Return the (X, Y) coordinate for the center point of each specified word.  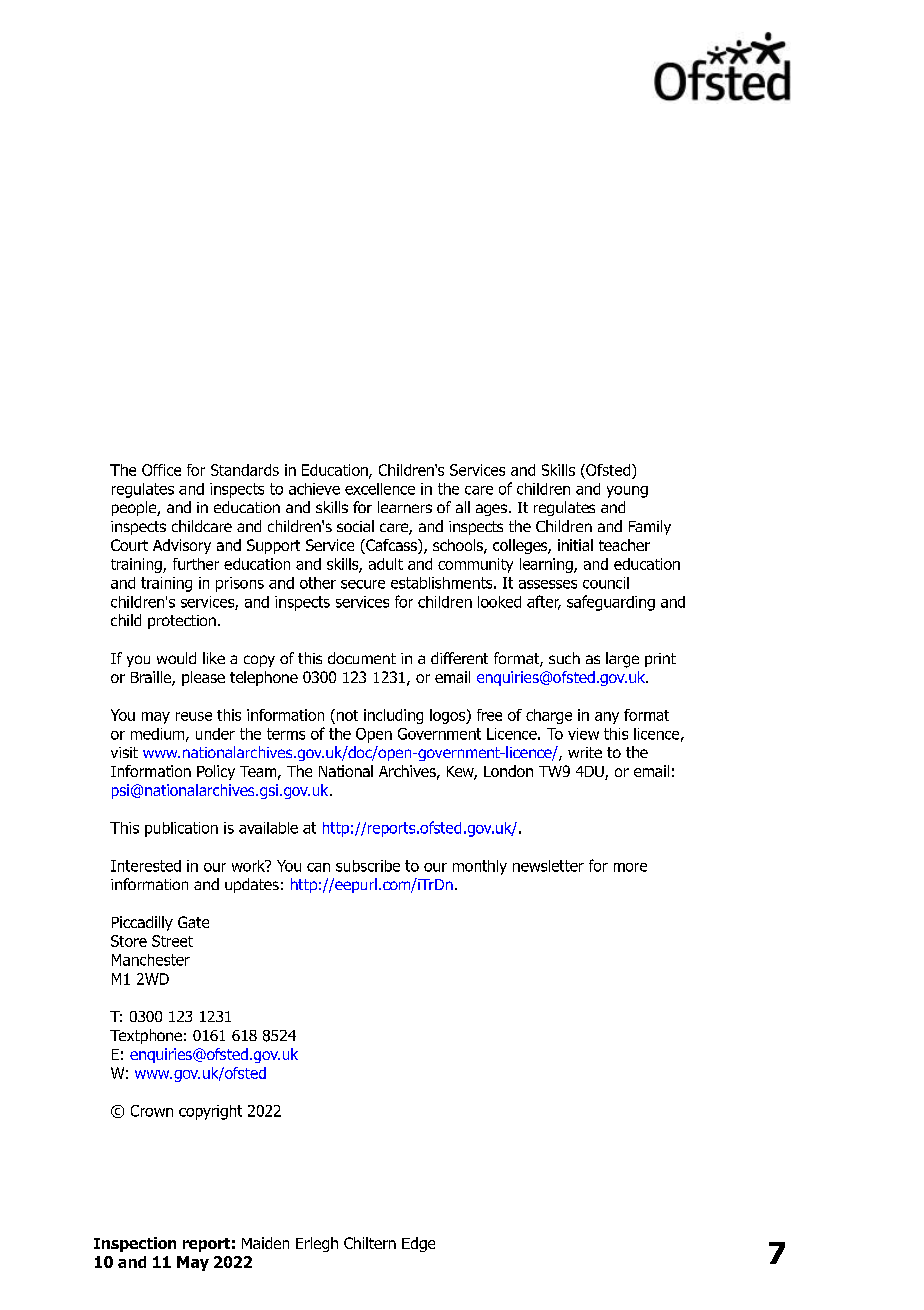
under (215, 734)
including (393, 716)
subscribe (368, 866)
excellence (380, 489)
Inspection (135, 1244)
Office (161, 470)
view (583, 734)
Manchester (151, 960)
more (630, 867)
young (627, 492)
